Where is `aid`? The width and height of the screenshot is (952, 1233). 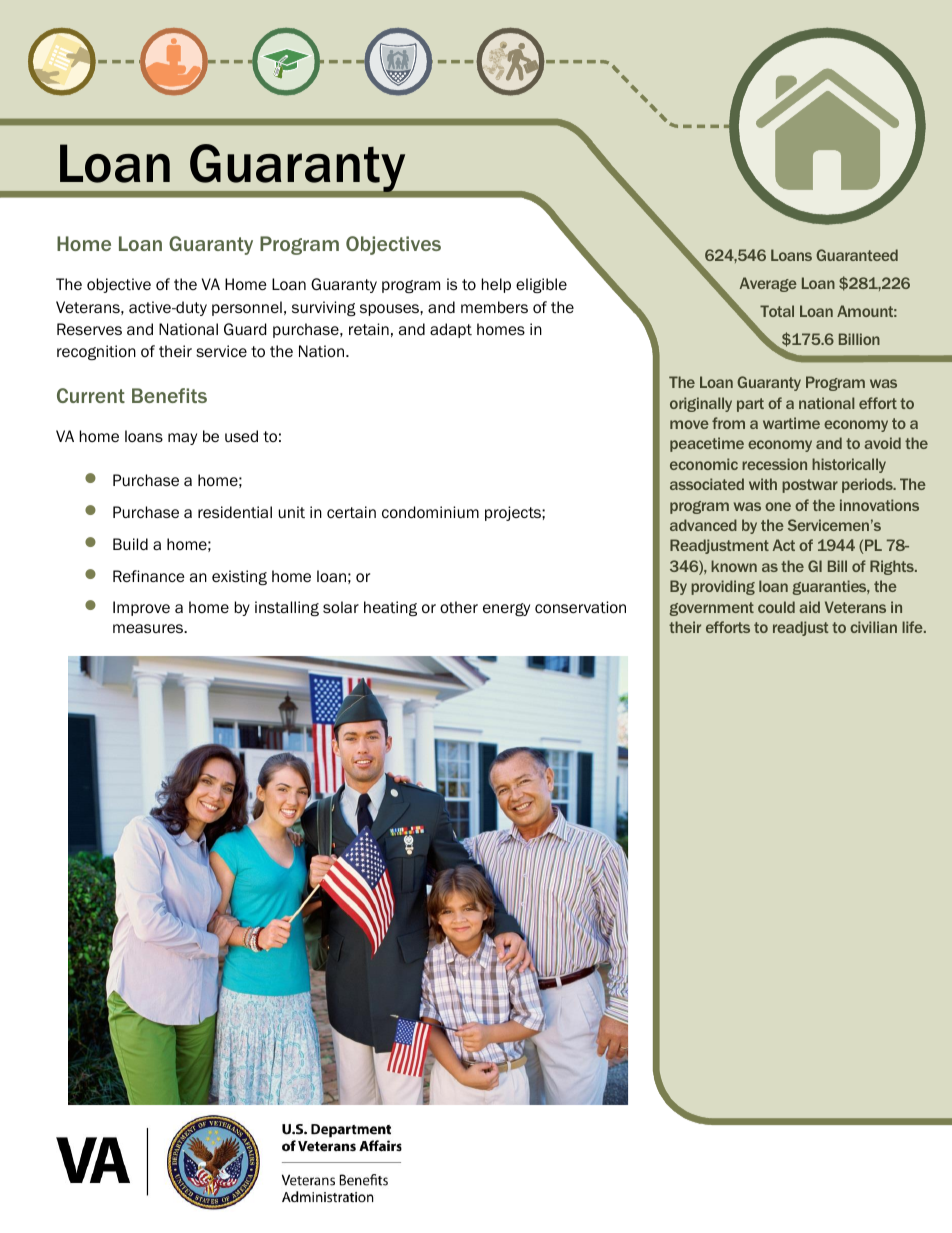
aid is located at coordinates (809, 607).
